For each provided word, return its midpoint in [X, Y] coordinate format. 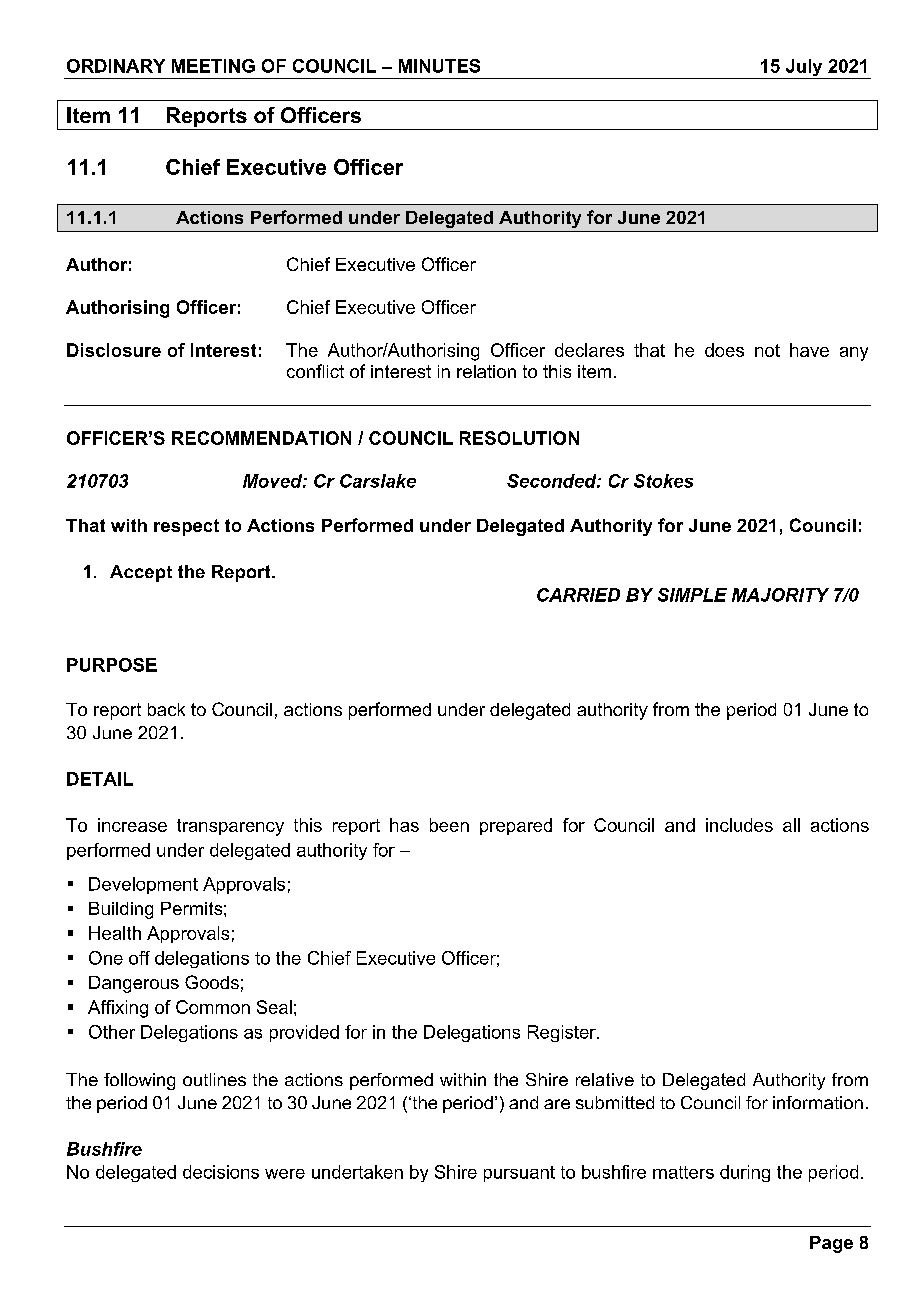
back [166, 709]
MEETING [213, 66]
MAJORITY [780, 595]
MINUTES [439, 66]
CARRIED [578, 595]
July [804, 69]
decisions [221, 1172]
